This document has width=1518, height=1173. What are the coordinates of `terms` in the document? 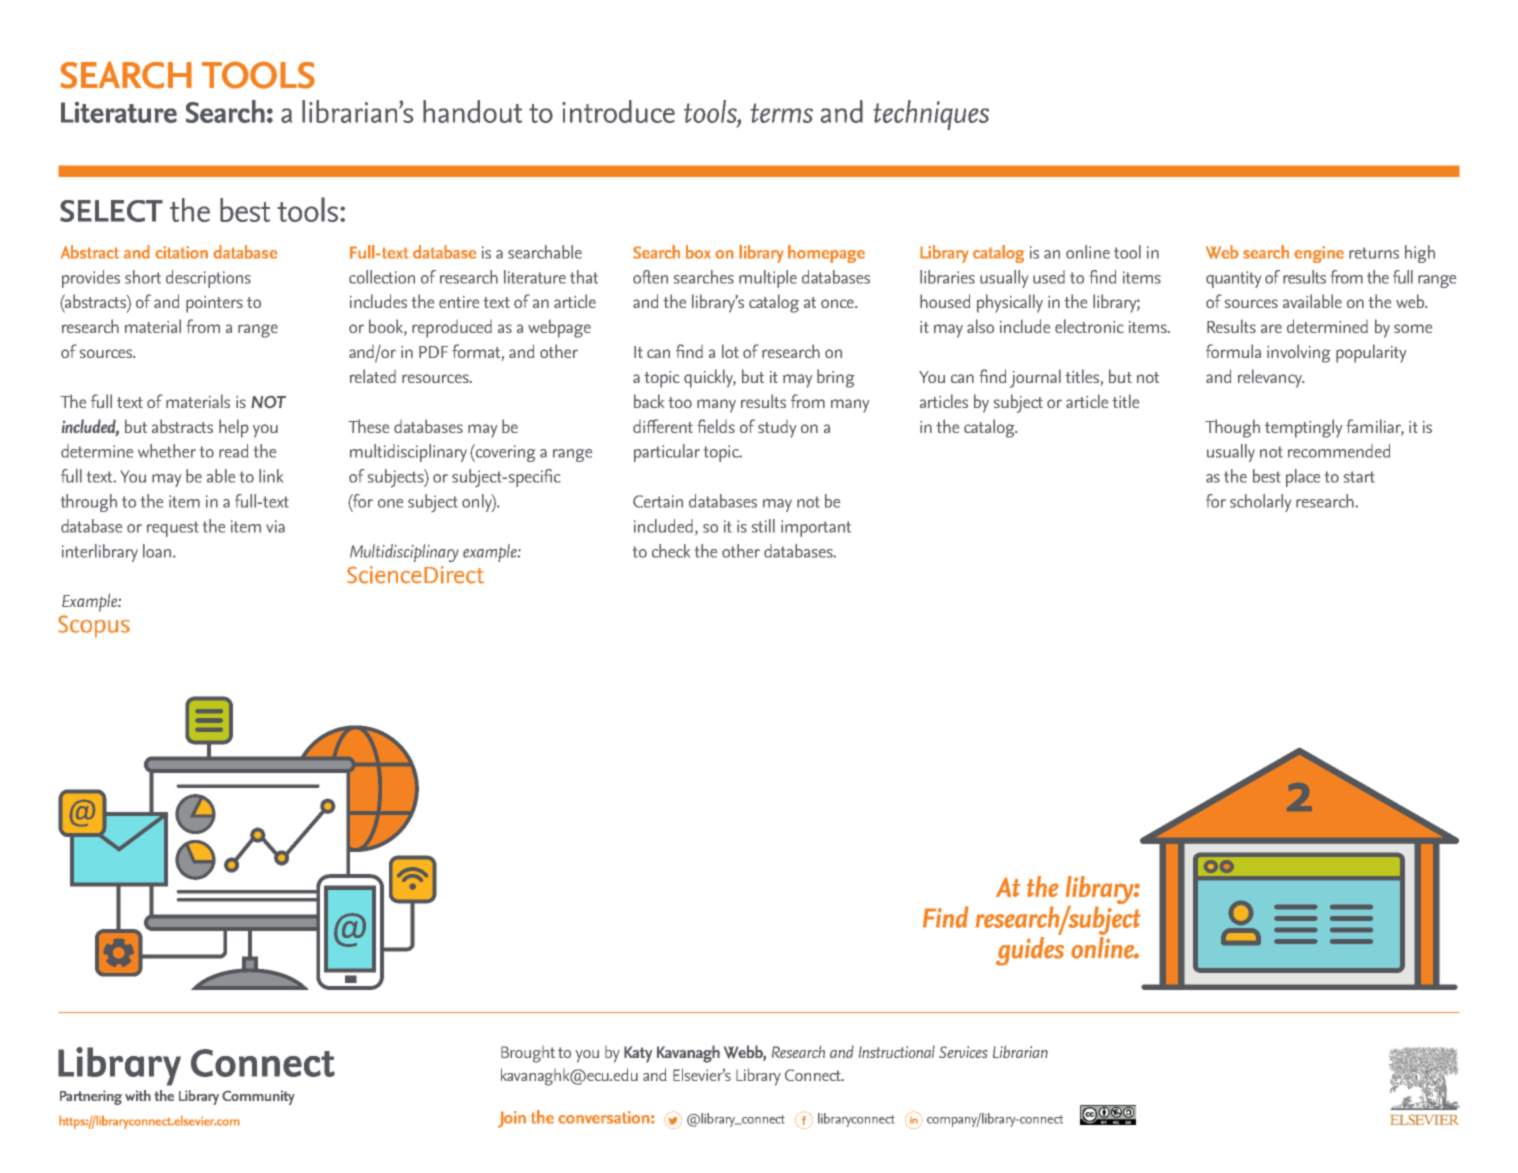 It's located at (782, 113).
